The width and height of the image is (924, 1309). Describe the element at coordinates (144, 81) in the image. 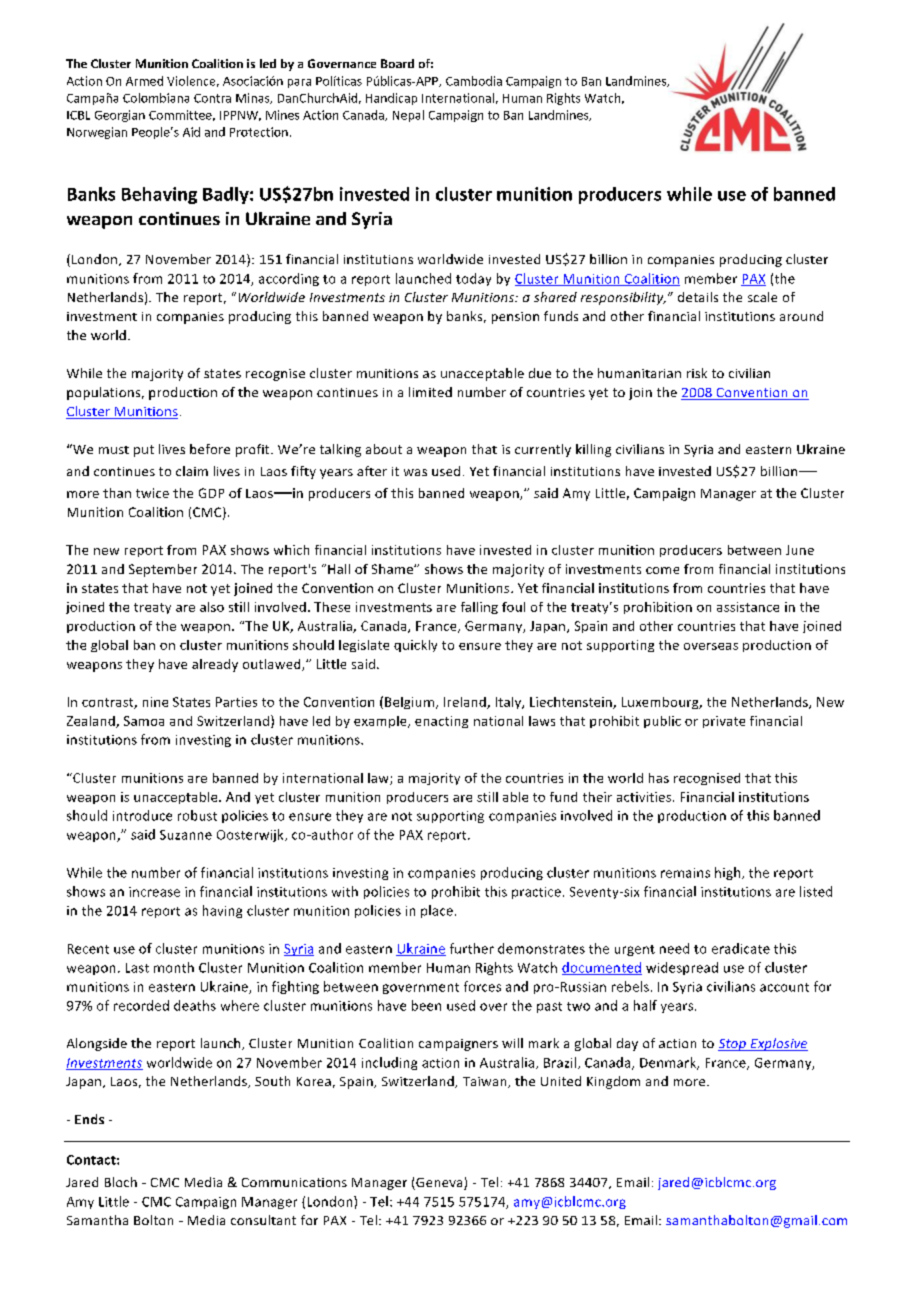

I see `Armed` at that location.
